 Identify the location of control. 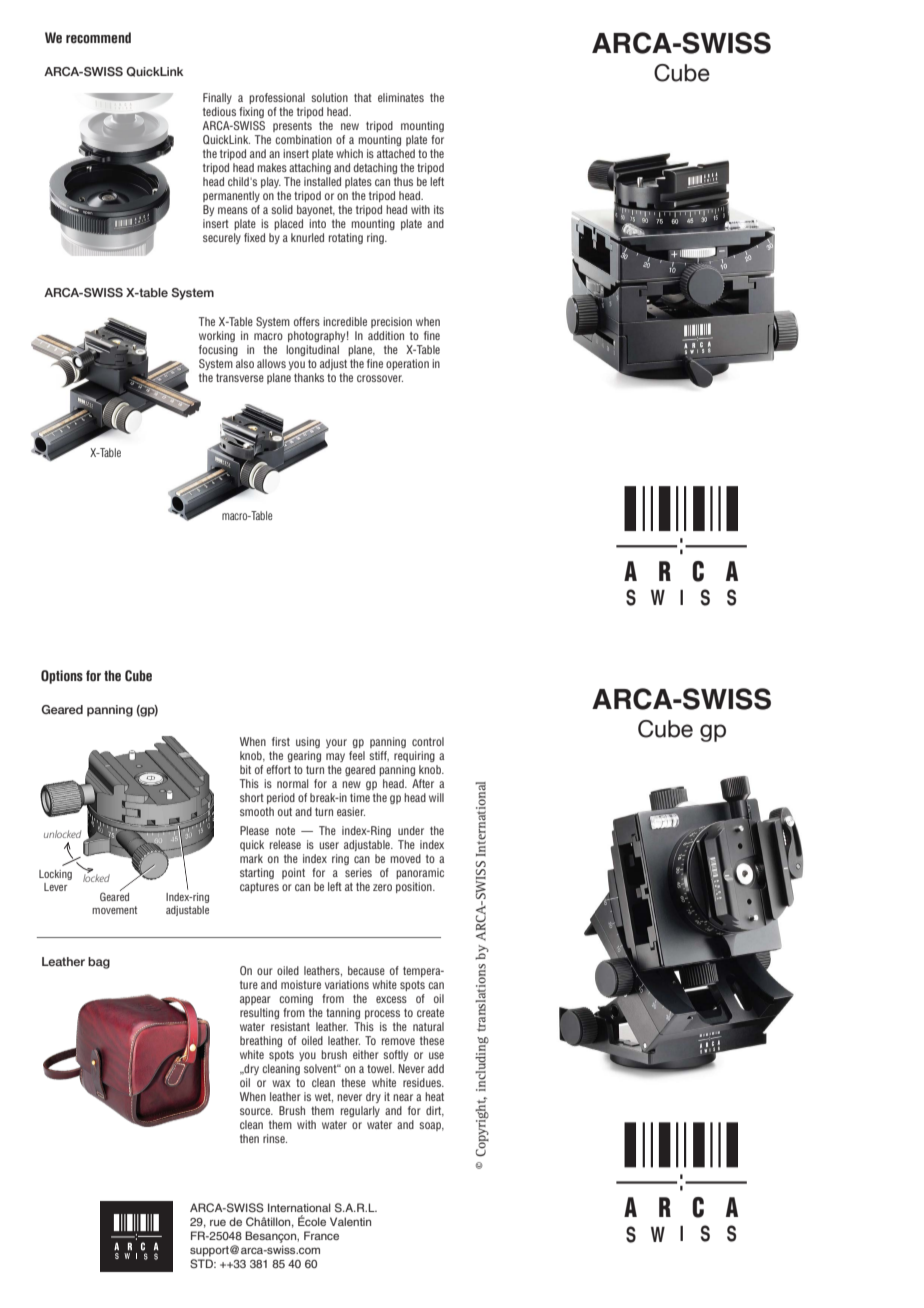
(428, 741).
